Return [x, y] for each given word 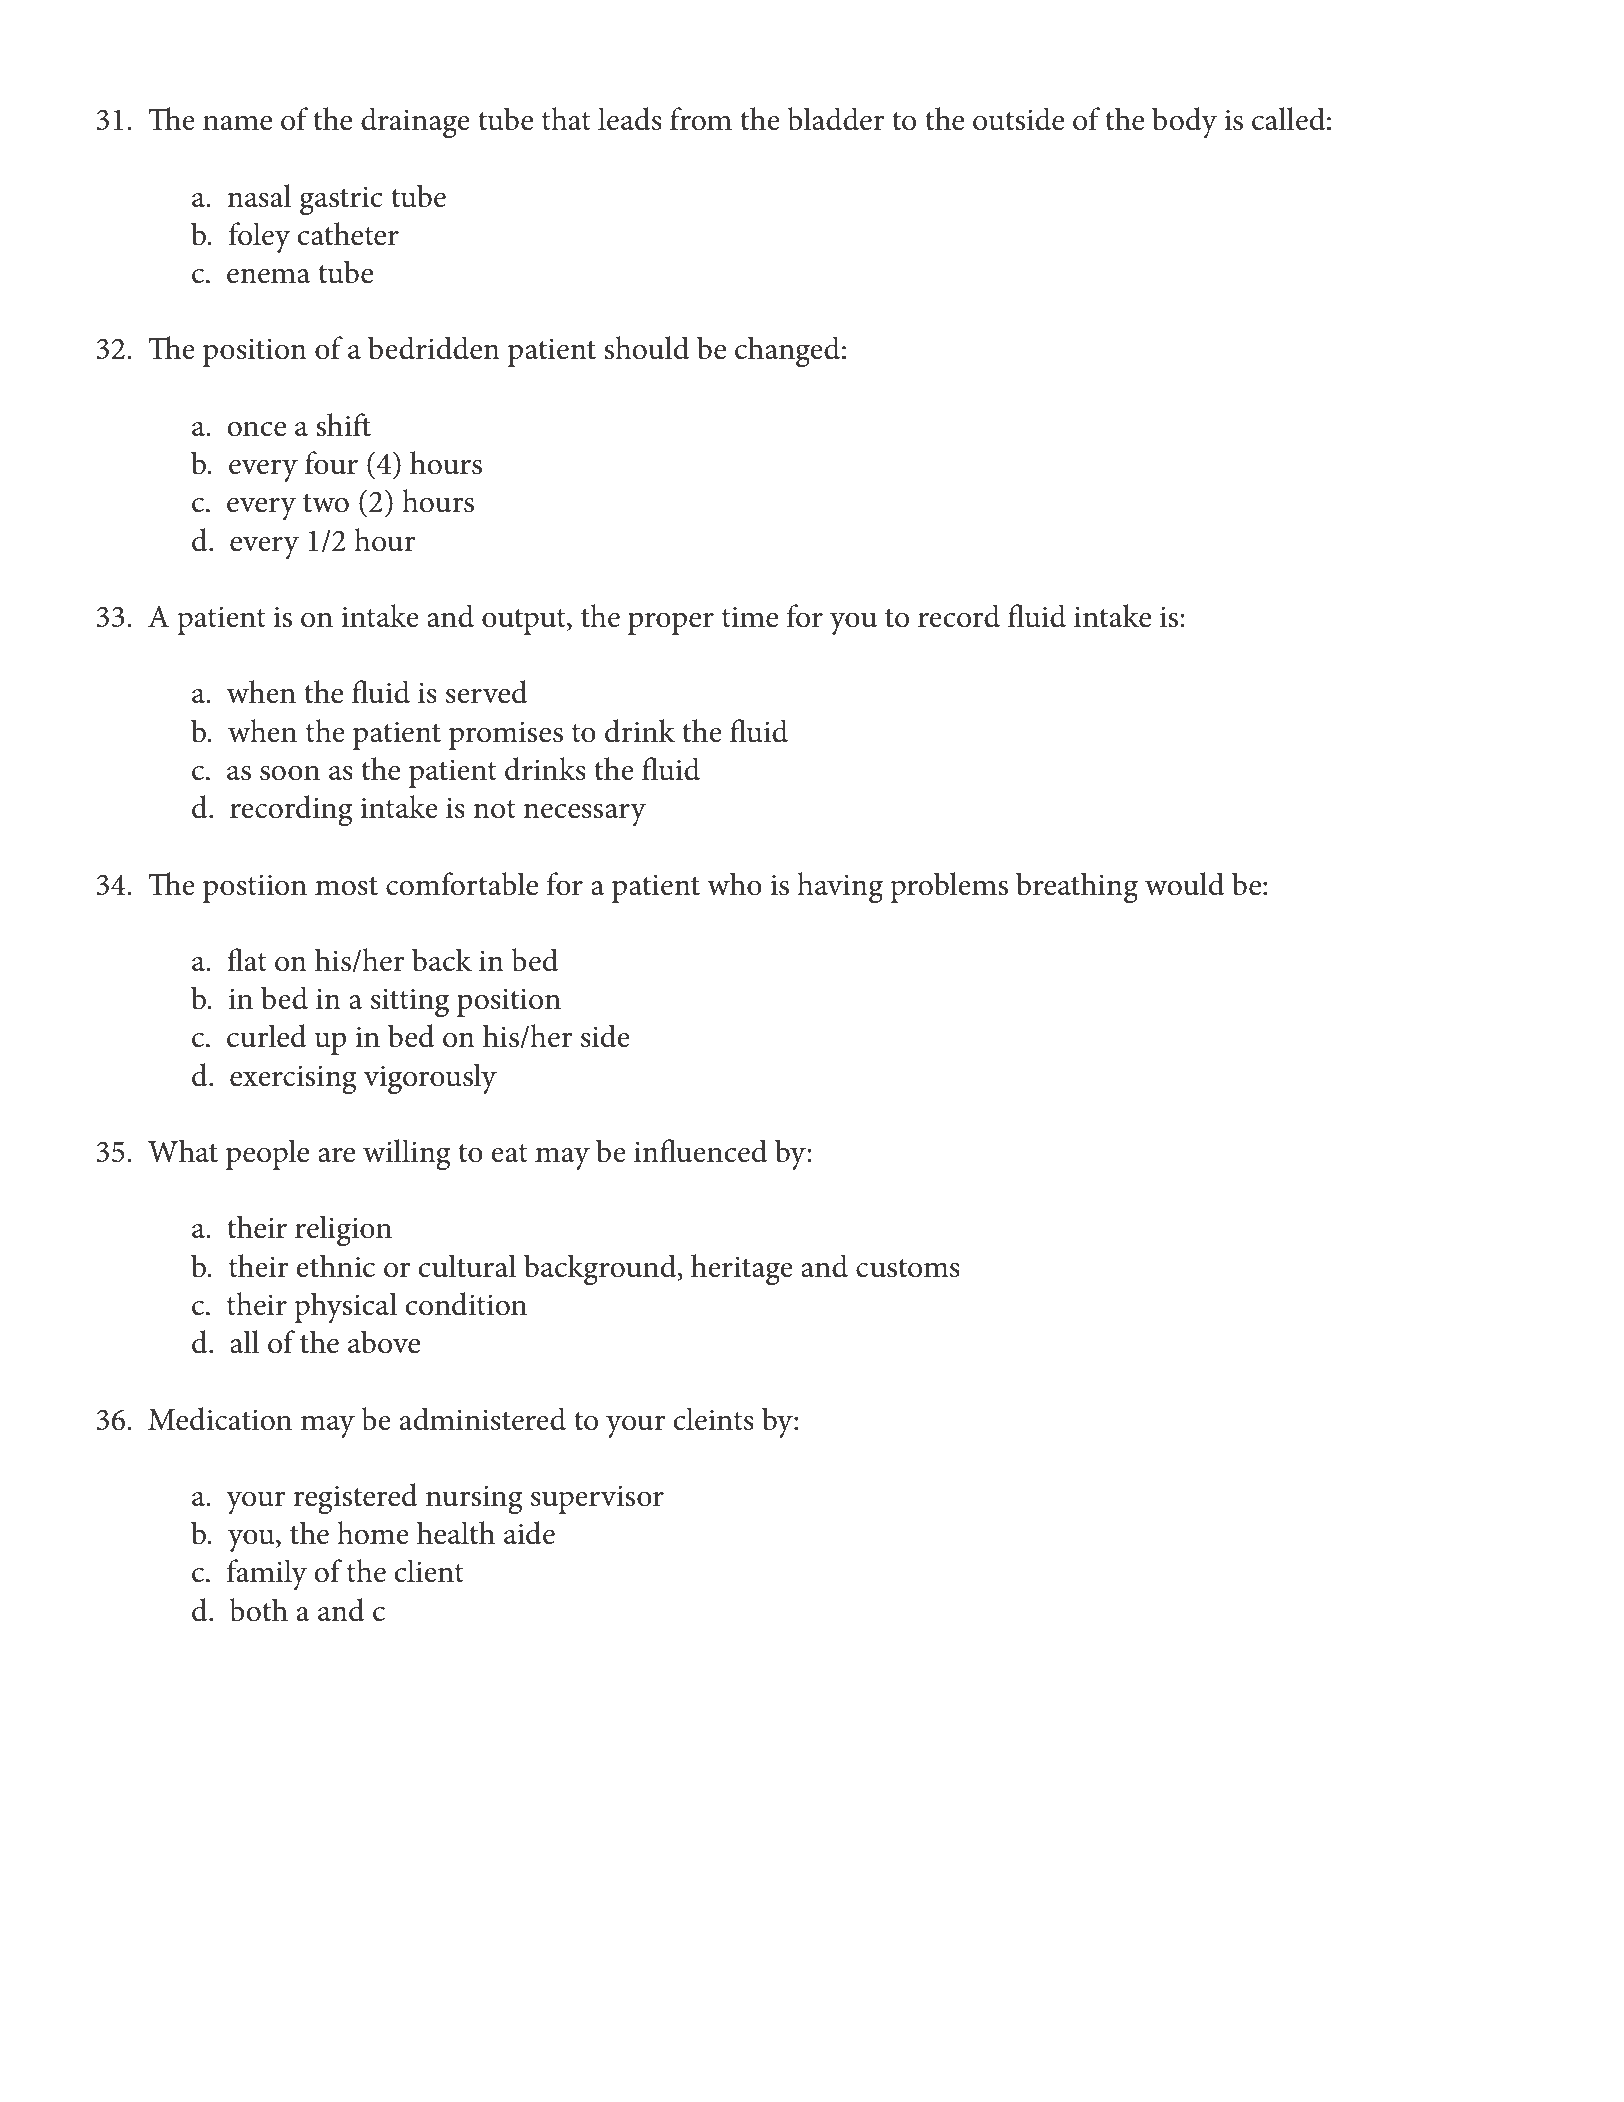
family [267, 1574]
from [701, 119]
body [1184, 122]
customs [908, 1268]
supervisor [597, 1499]
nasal [259, 196]
